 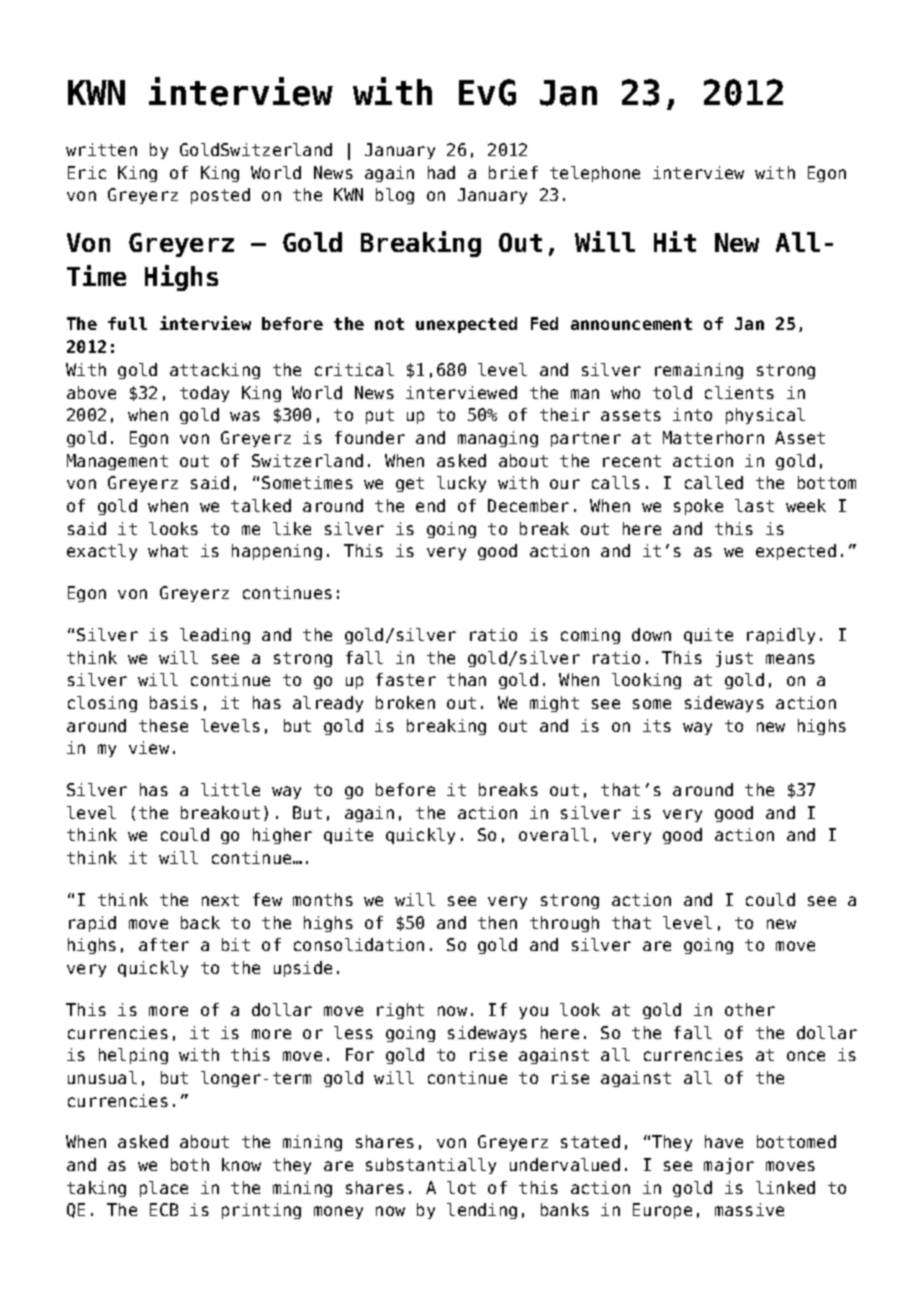 What do you see at coordinates (204, 394) in the screenshot?
I see `today` at bounding box center [204, 394].
